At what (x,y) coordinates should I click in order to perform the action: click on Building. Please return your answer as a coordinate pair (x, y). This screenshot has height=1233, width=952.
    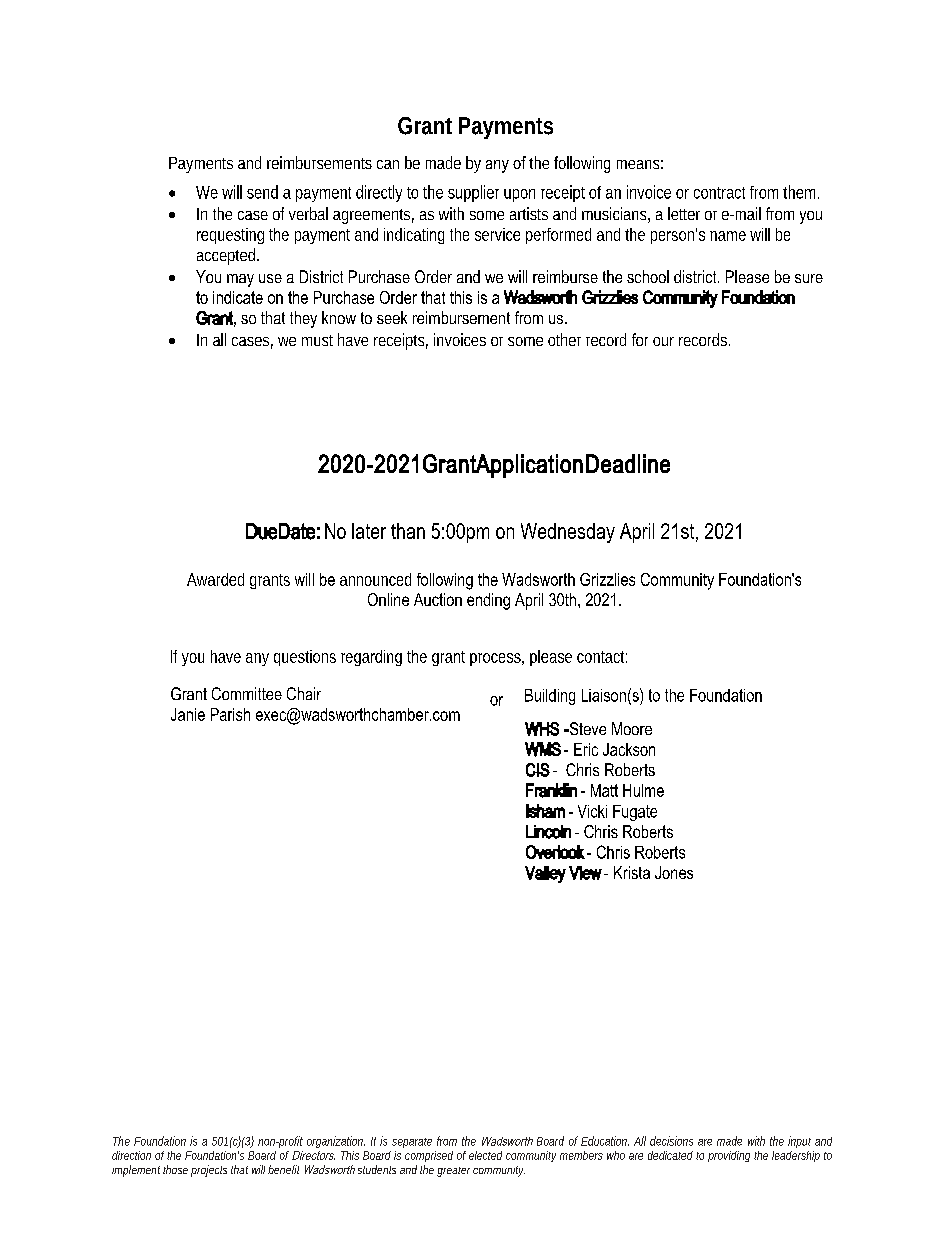
    Looking at the image, I should click on (550, 697).
